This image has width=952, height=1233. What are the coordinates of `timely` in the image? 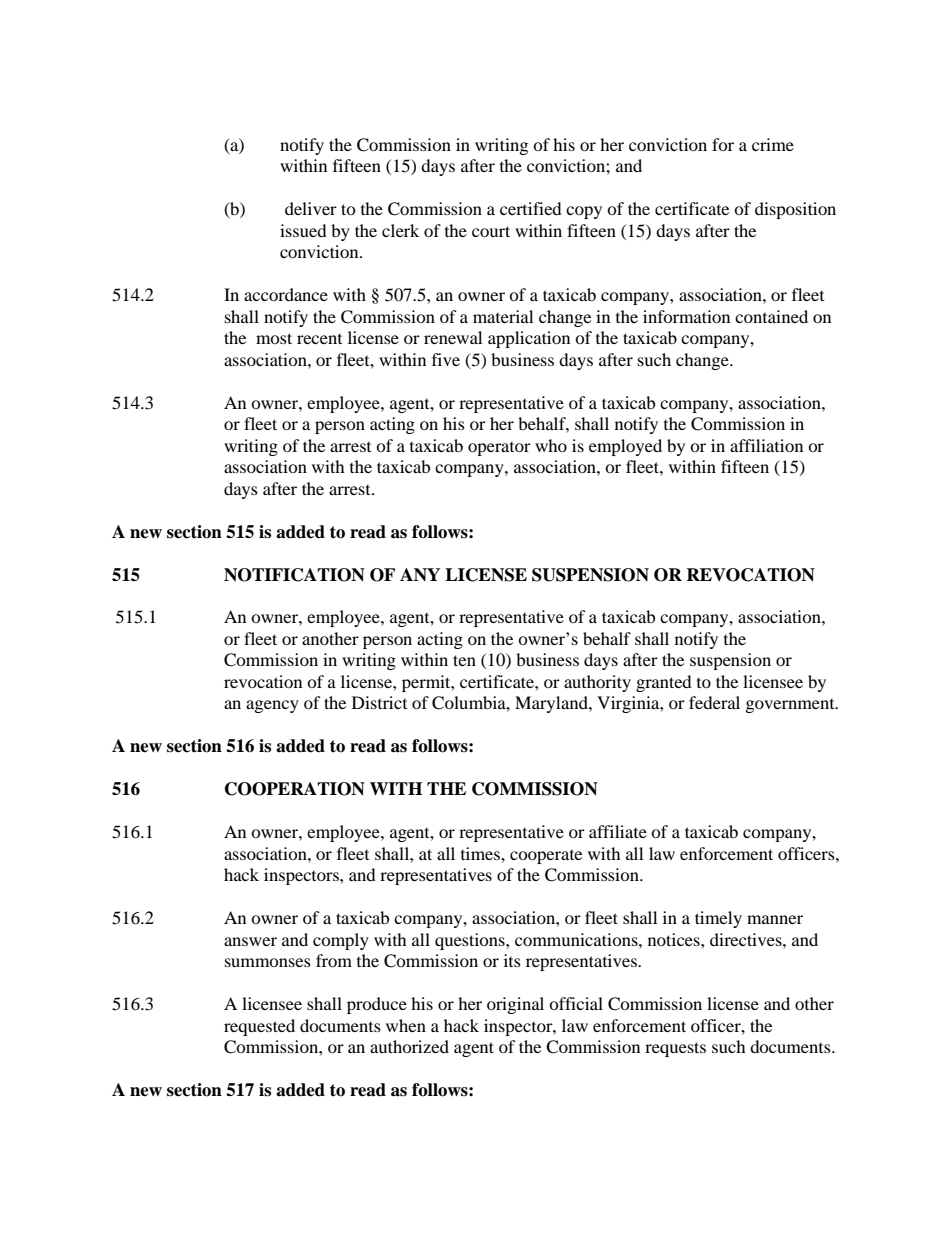 It's located at (718, 919).
